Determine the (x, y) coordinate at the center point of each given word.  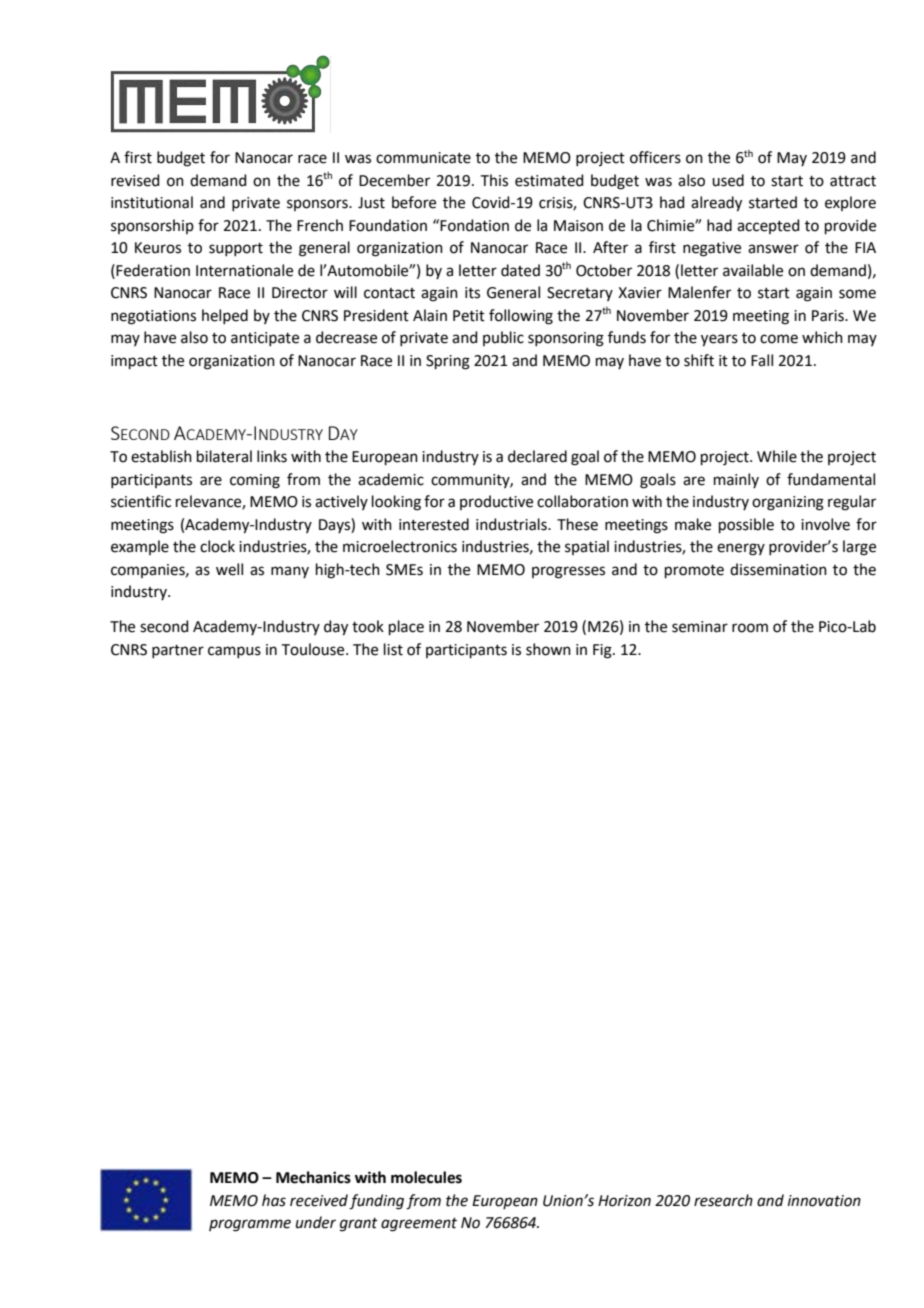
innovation (824, 1201)
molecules (426, 1177)
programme (250, 1225)
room (750, 628)
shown (548, 649)
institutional (152, 202)
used (728, 180)
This (494, 180)
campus (234, 652)
